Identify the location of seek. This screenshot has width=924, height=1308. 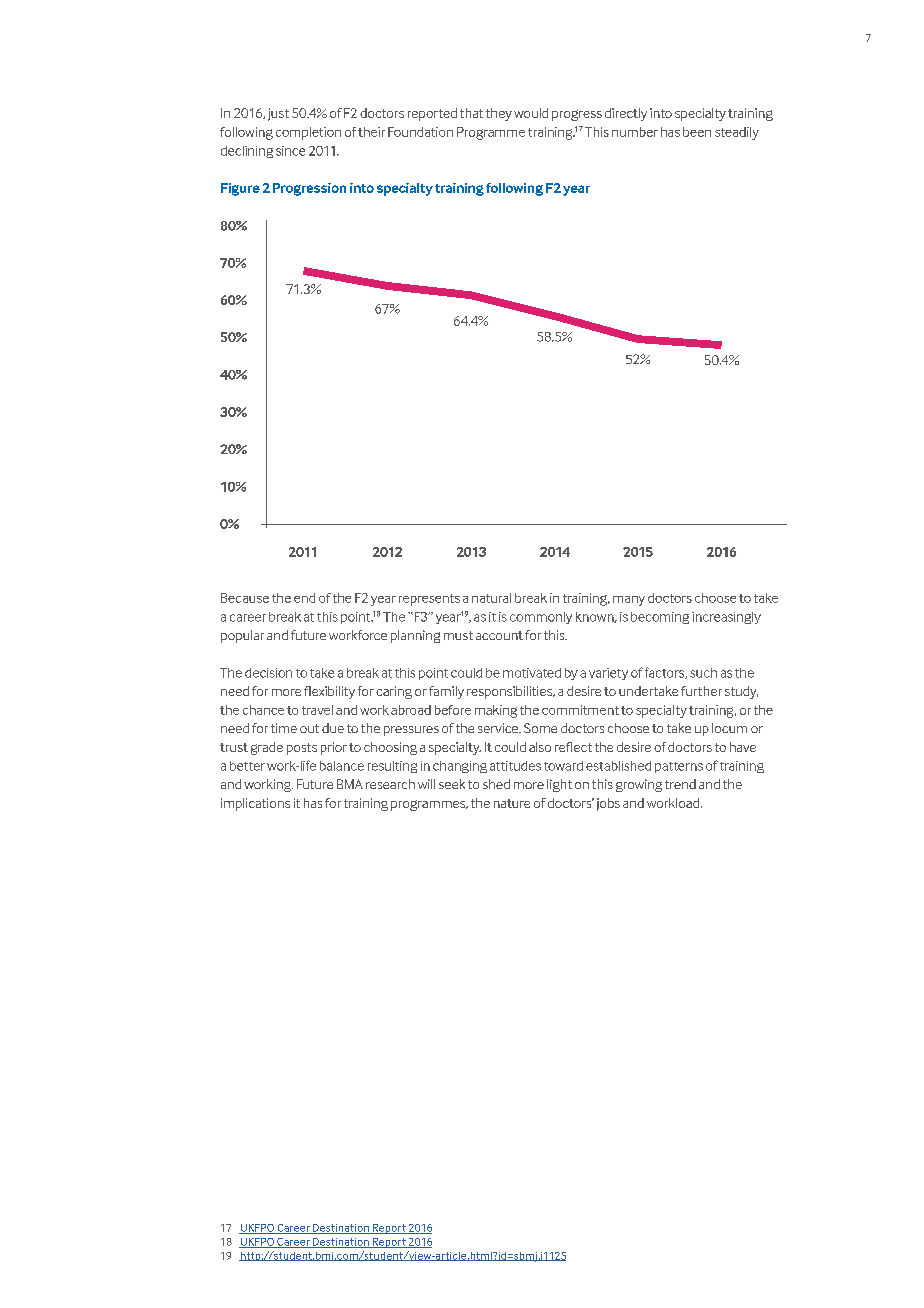
(452, 784).
